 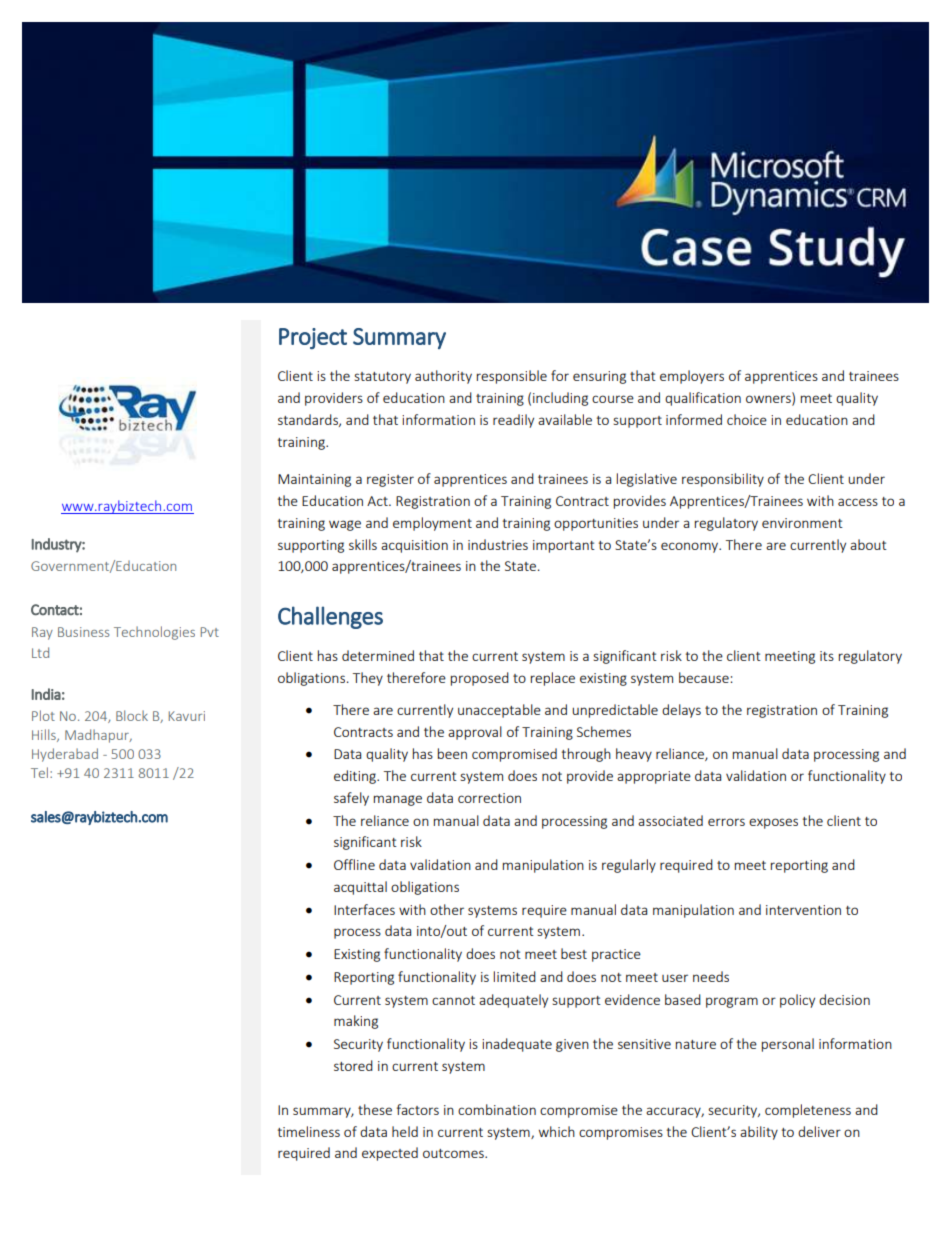 What do you see at coordinates (314, 480) in the screenshot?
I see `Maintaining` at bounding box center [314, 480].
